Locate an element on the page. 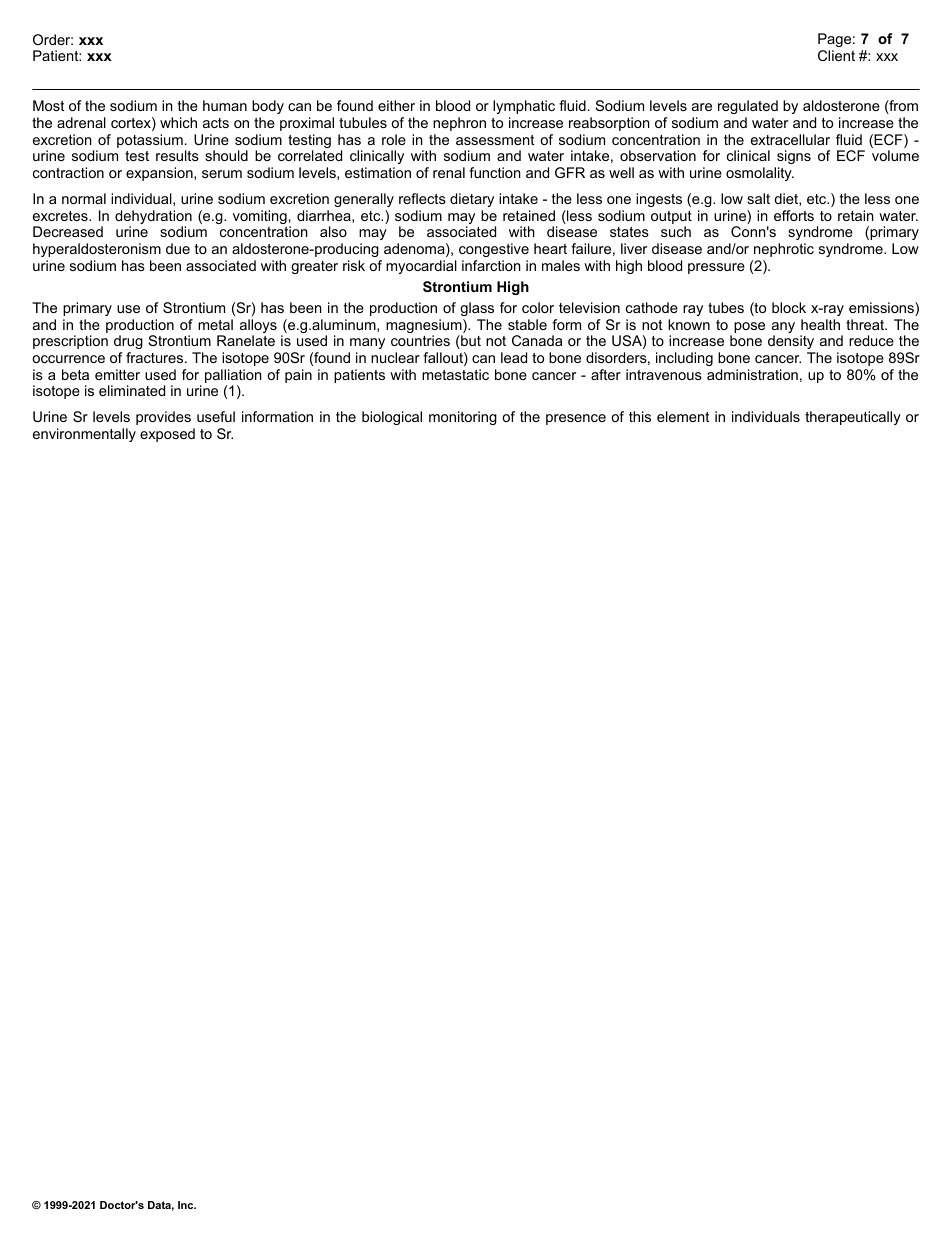  congestive is located at coordinates (494, 250).
